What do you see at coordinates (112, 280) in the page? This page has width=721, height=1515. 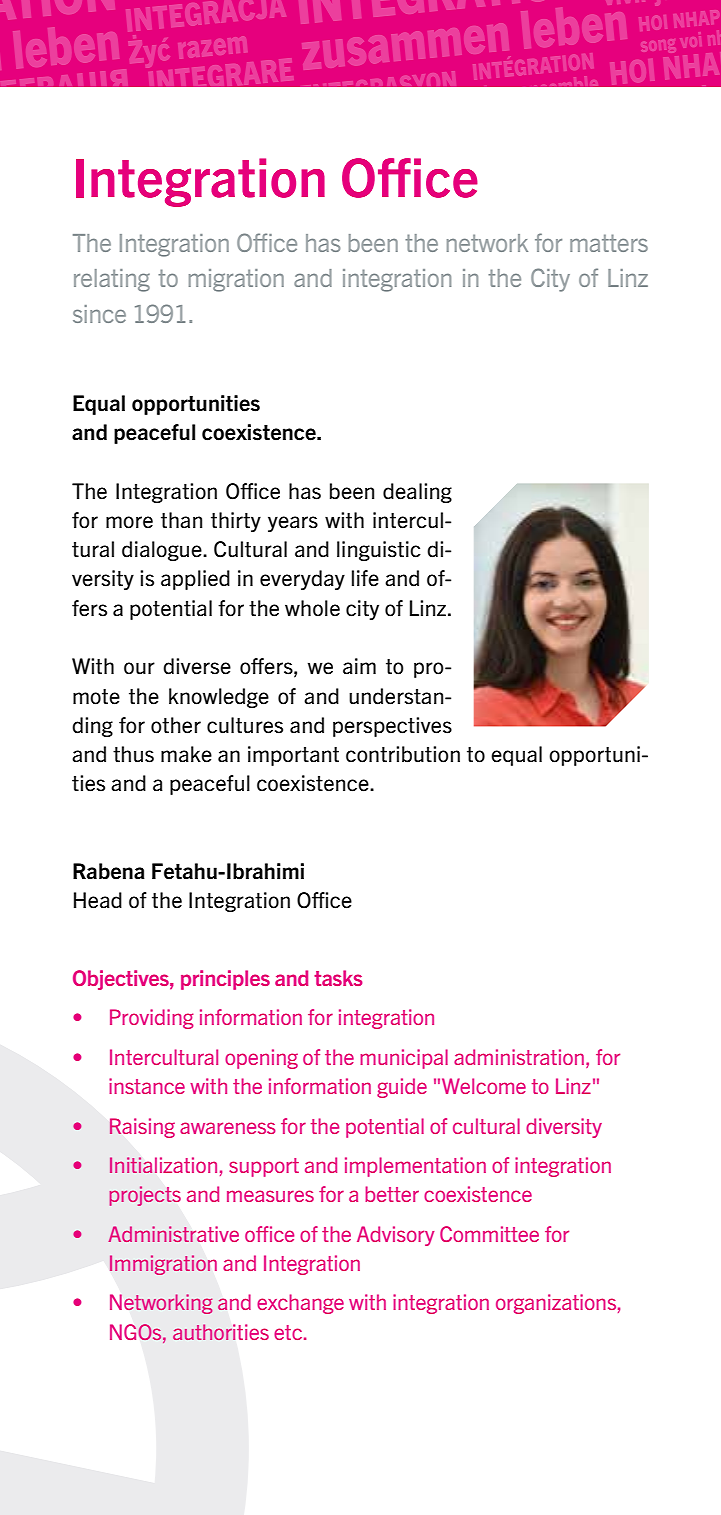 I see `relating` at bounding box center [112, 280].
